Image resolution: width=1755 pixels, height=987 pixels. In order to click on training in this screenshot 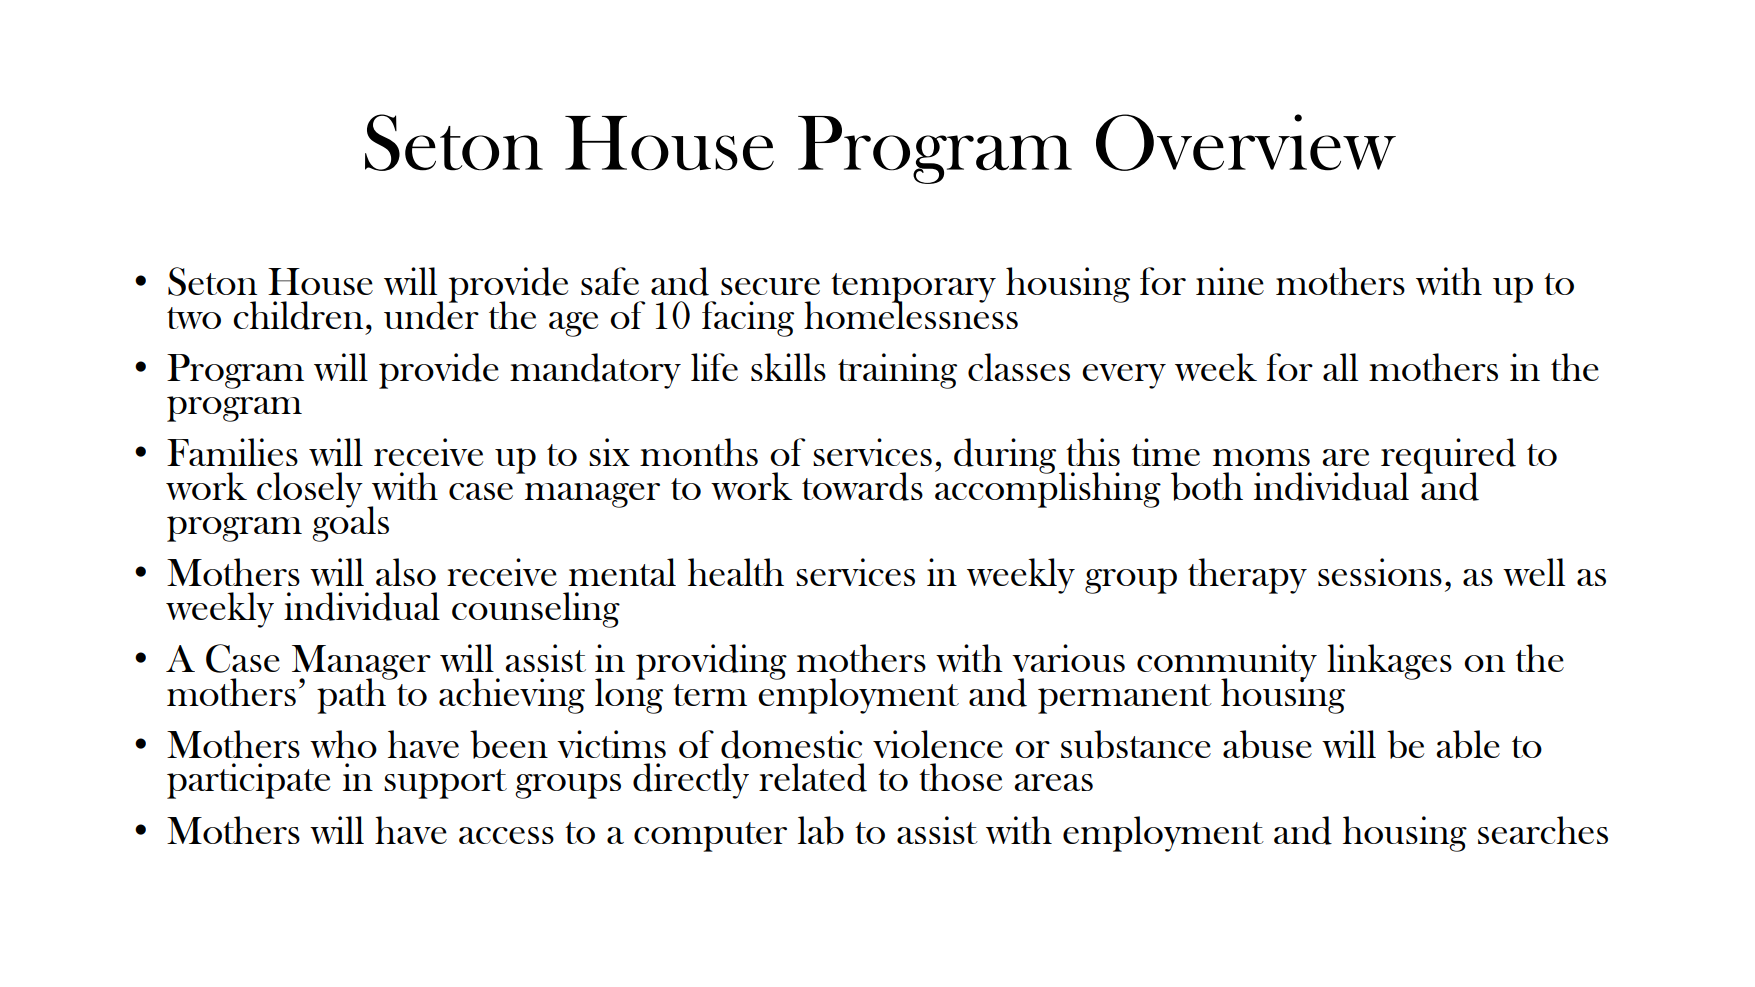, I will do `click(897, 371)`.
